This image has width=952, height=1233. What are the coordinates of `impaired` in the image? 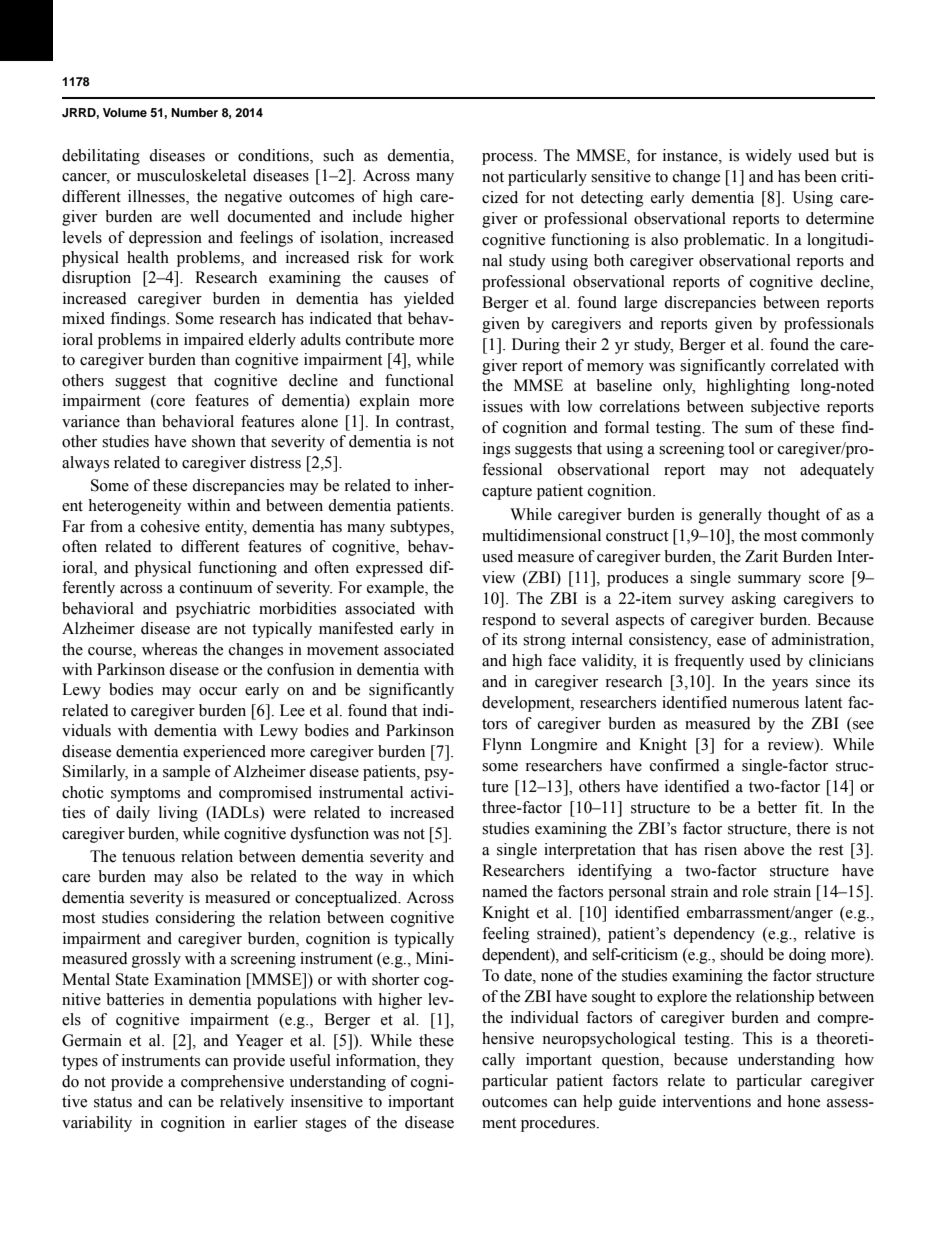 It's located at (214, 341).
